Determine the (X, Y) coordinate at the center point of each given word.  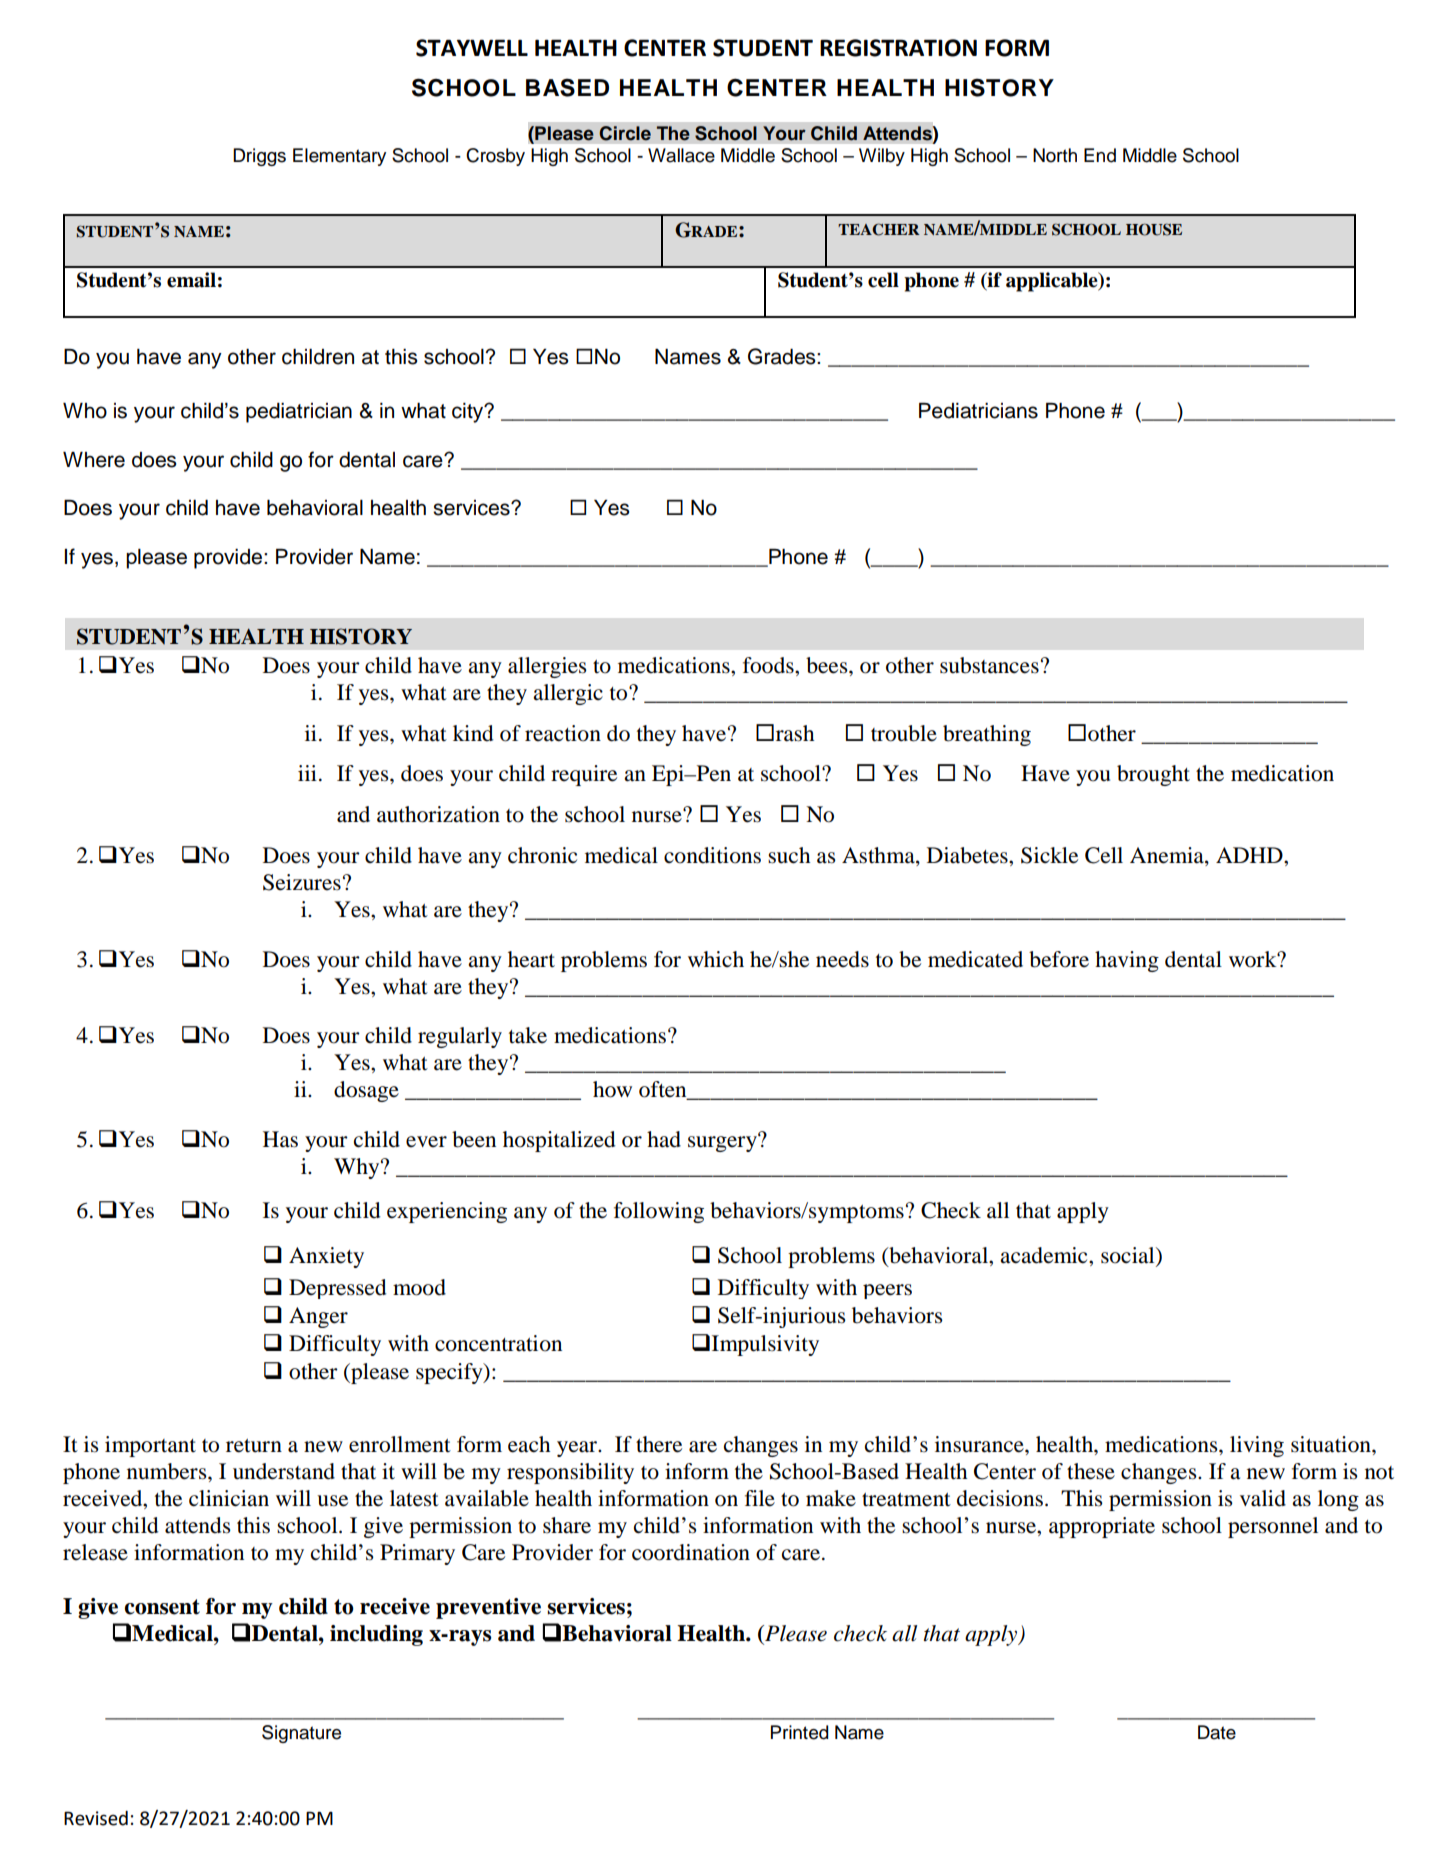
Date (1217, 1732)
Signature (301, 1734)
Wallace (681, 155)
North (1055, 155)
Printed (799, 1732)
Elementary (339, 157)
